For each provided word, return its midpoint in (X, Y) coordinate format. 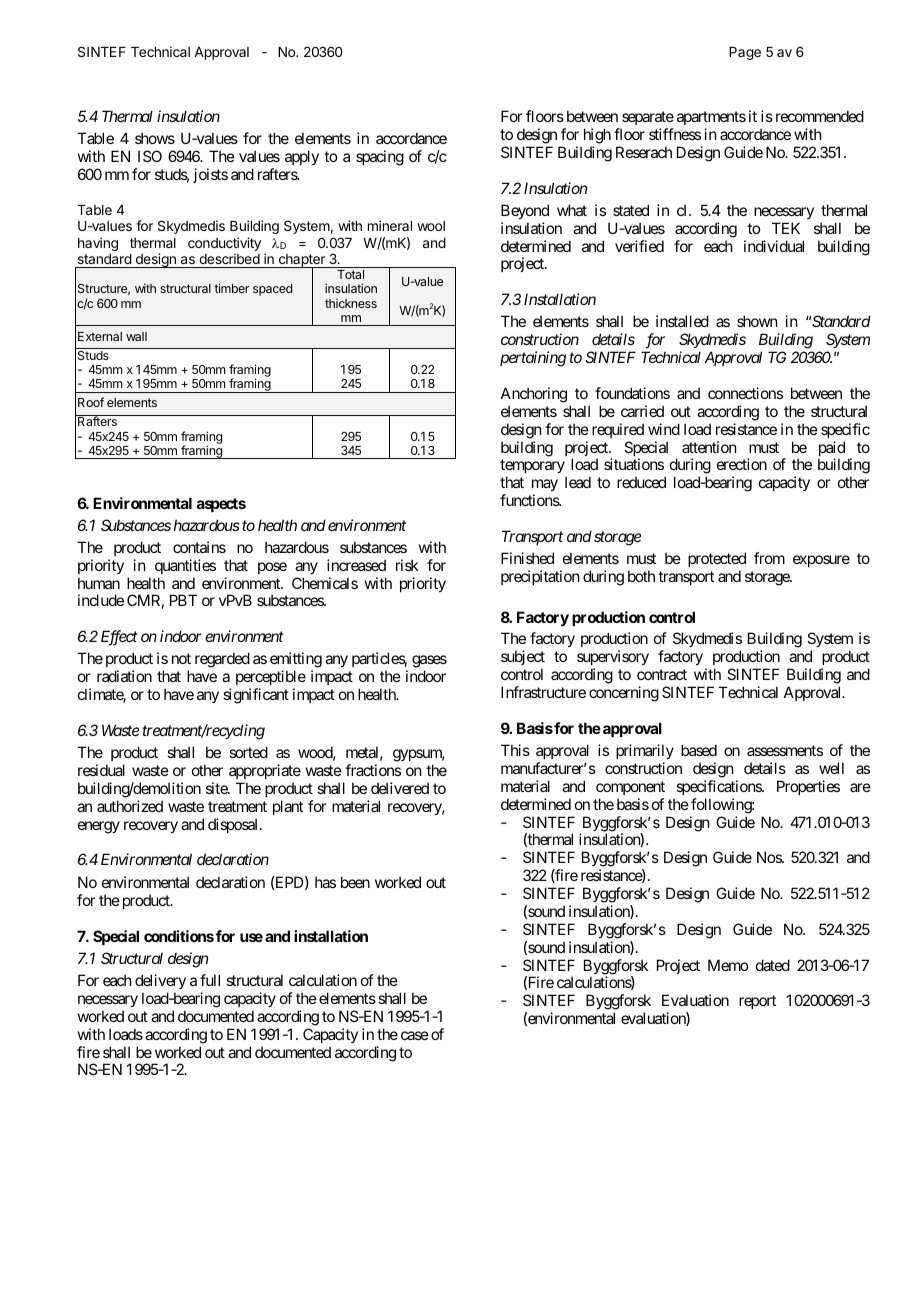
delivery (160, 981)
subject (523, 659)
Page (745, 53)
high (597, 136)
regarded (222, 660)
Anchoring (534, 395)
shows (155, 138)
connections (745, 393)
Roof (91, 402)
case (415, 1035)
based (699, 750)
